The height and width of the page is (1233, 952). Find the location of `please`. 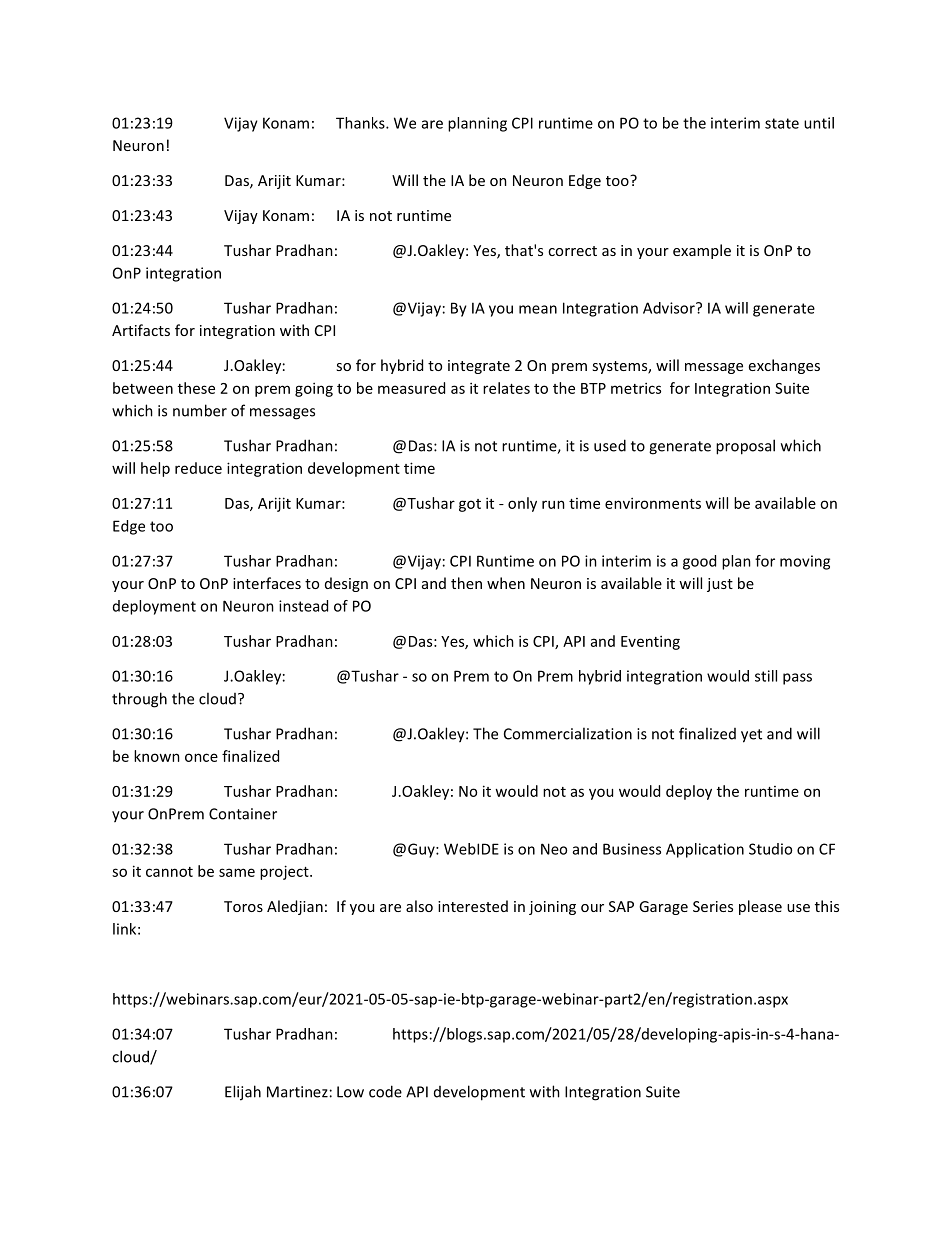

please is located at coordinates (760, 907).
